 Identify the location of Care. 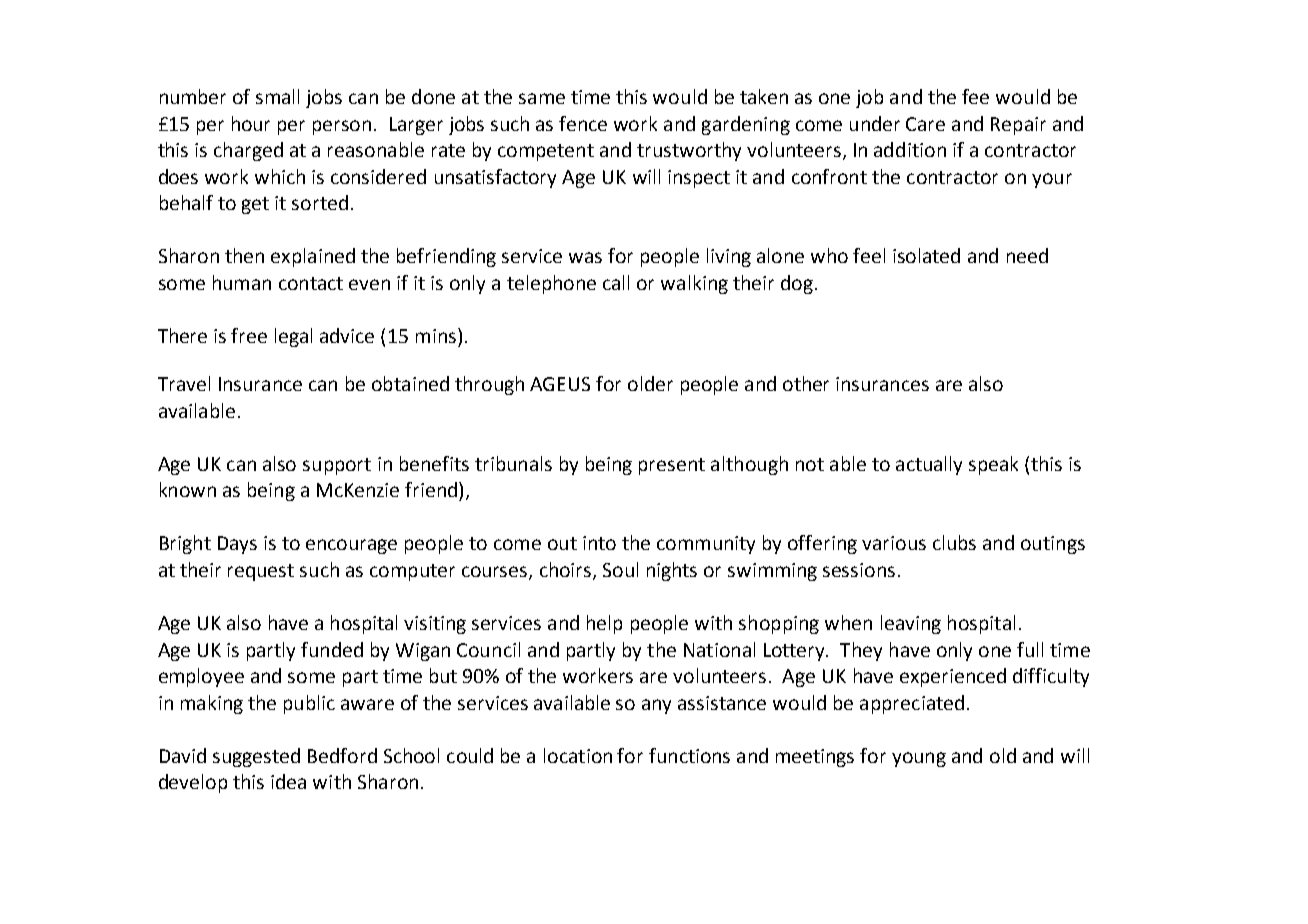
(925, 124).
